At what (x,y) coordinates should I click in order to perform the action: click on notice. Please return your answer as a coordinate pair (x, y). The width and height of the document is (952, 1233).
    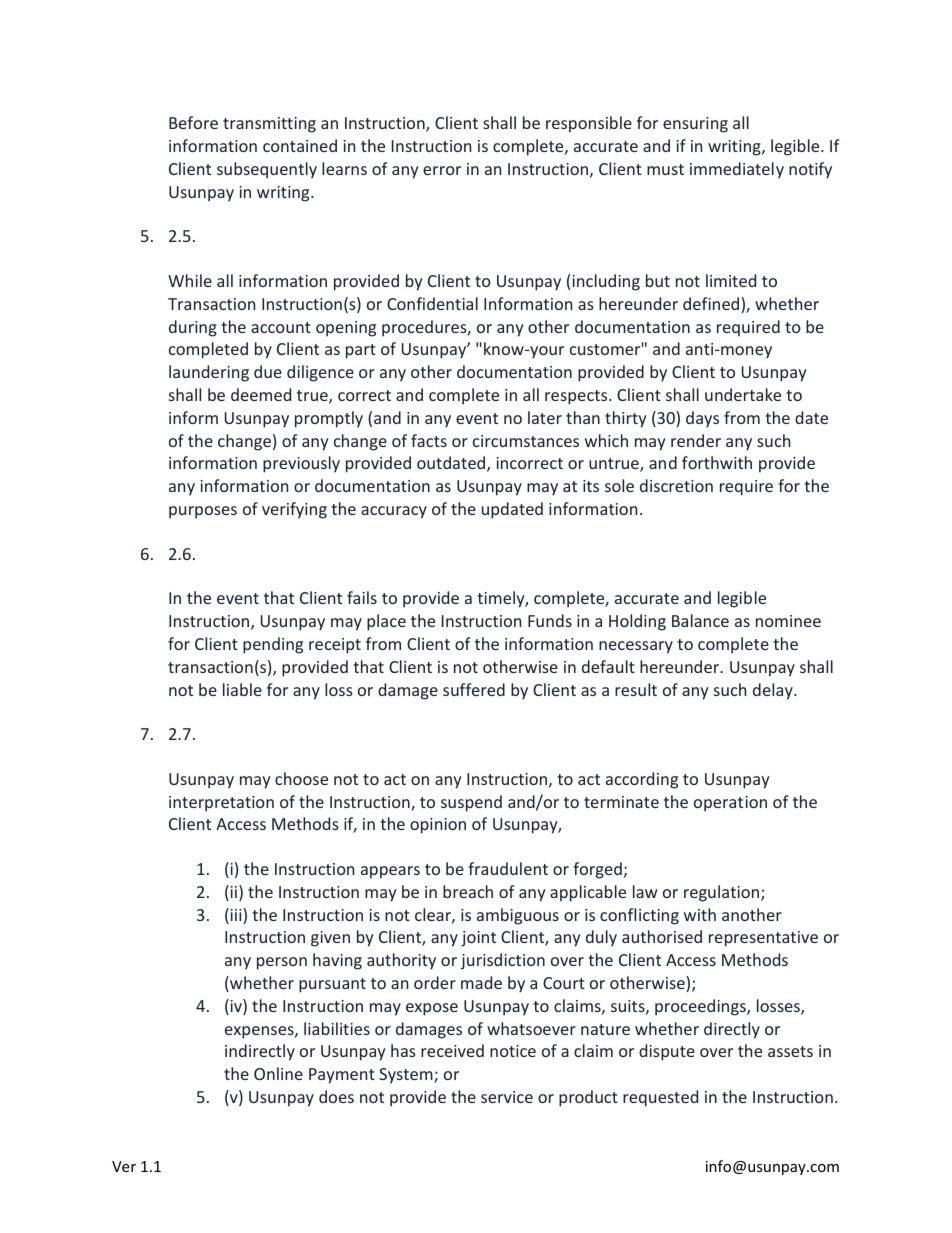
    Looking at the image, I should click on (513, 1051).
